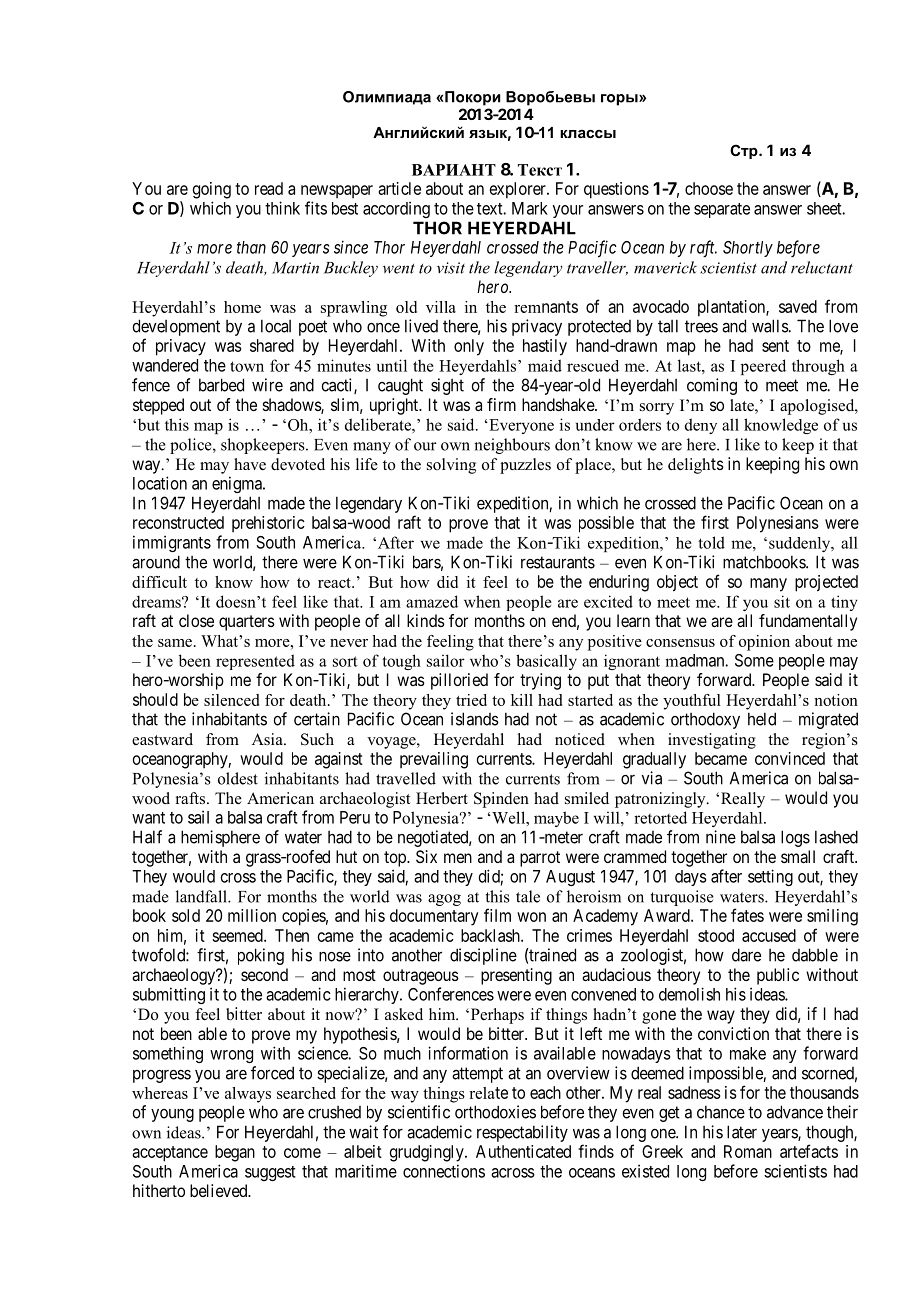 This image has width=924, height=1308. I want to click on discipline, so click(483, 956).
